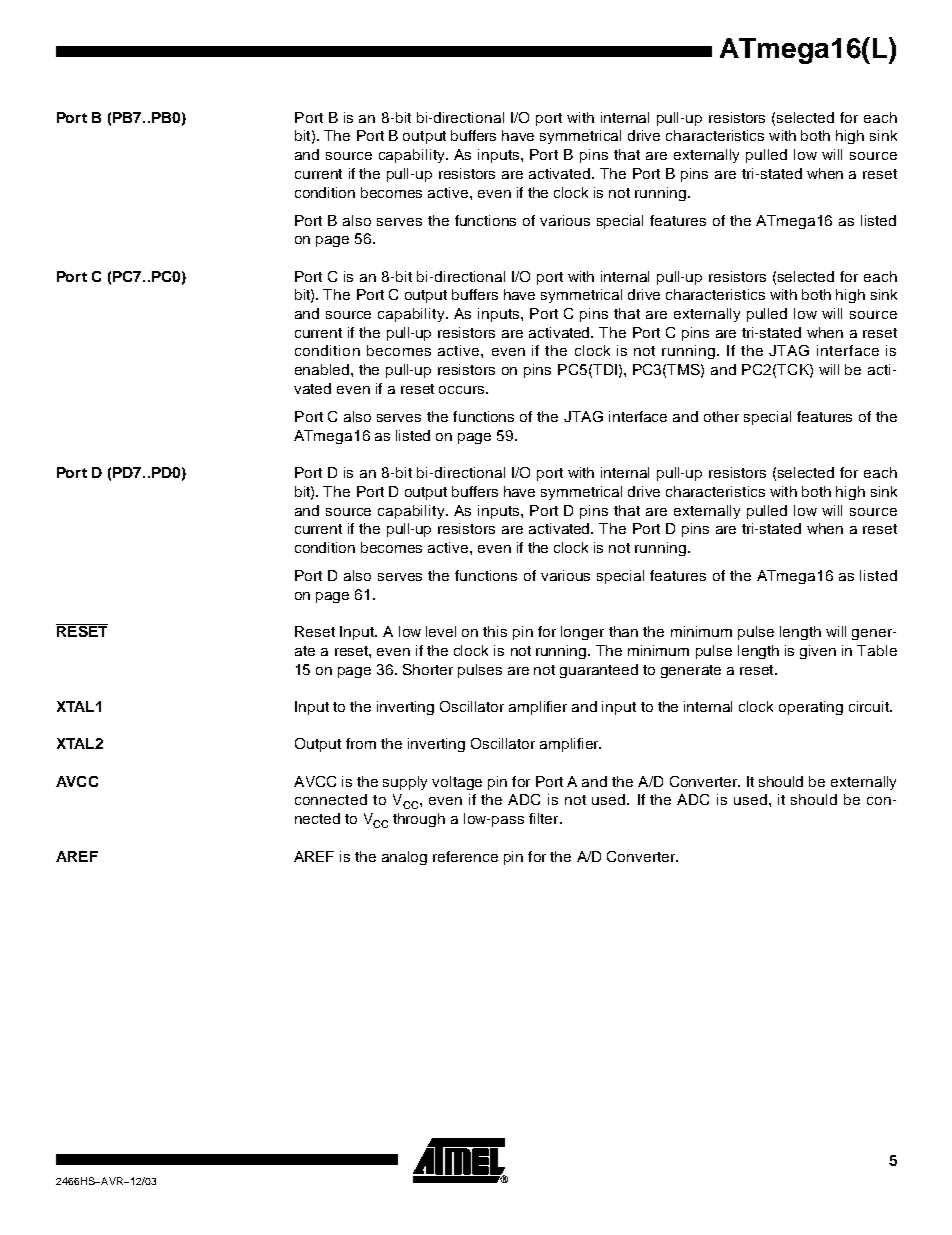 The image size is (952, 1235). Describe the element at coordinates (877, 650) in the screenshot. I see `Table` at that location.
